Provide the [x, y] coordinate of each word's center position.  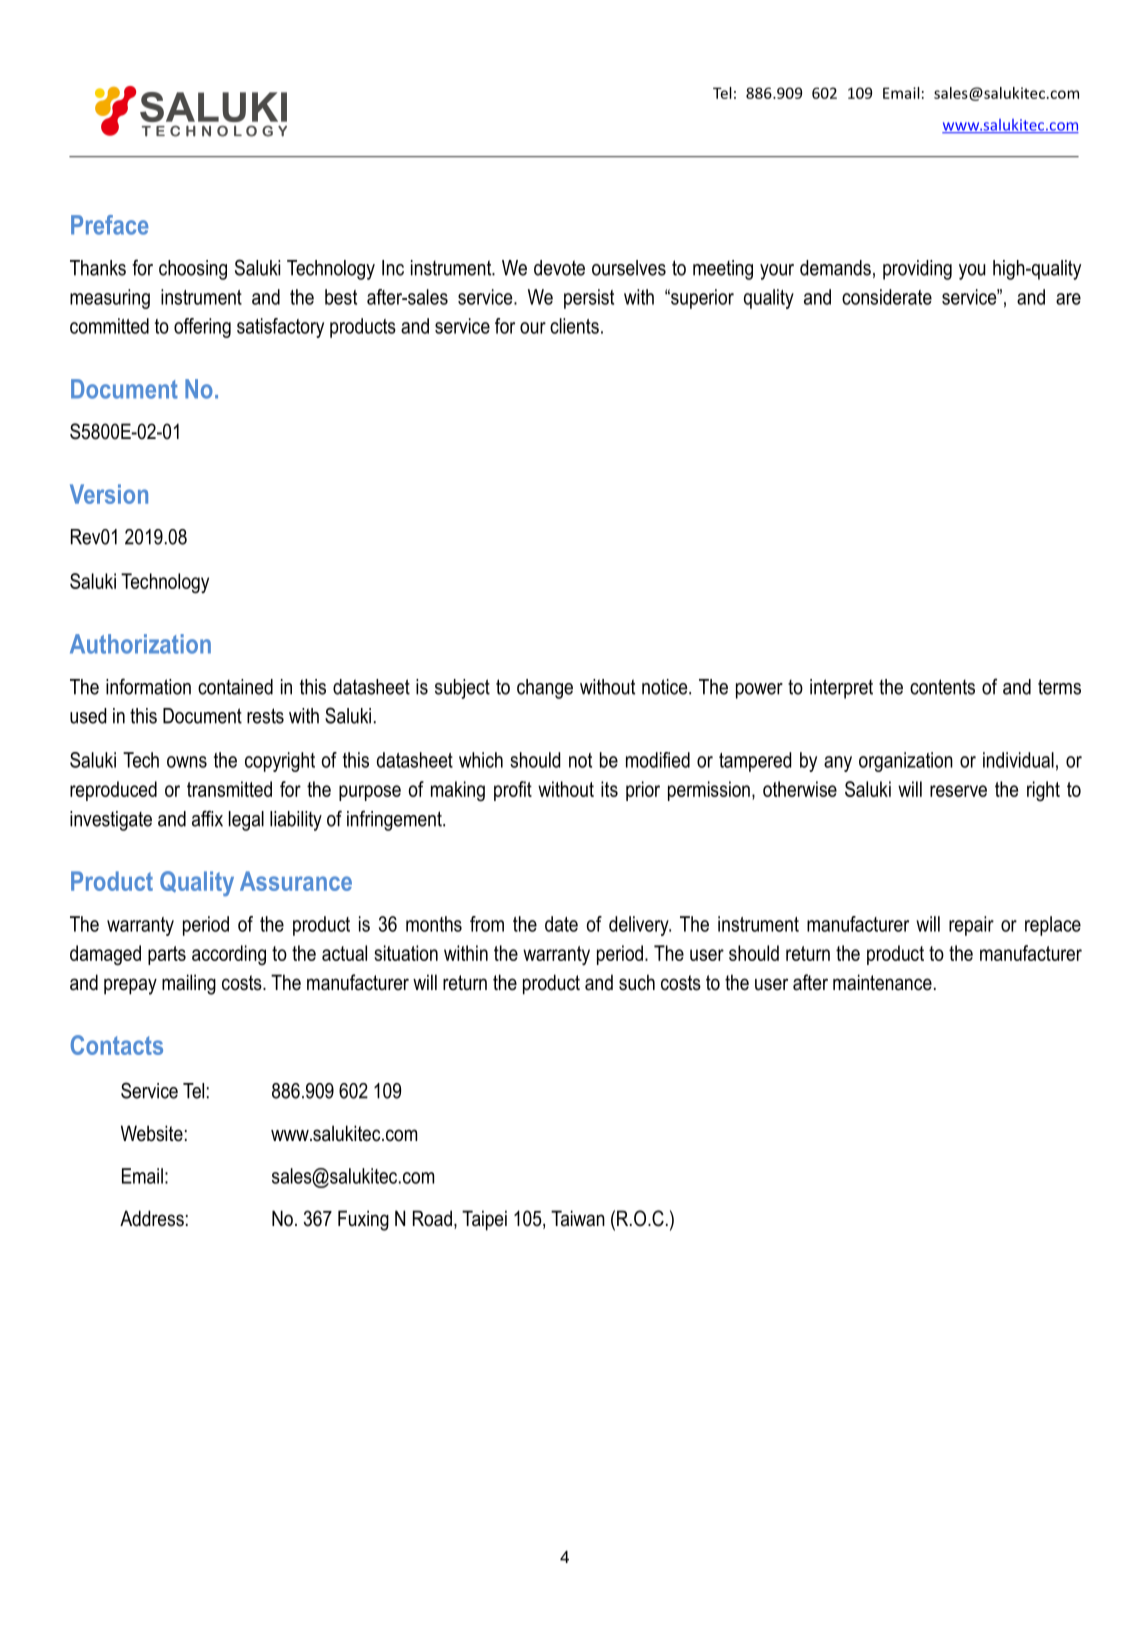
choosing [193, 270]
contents [942, 687]
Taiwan [578, 1218]
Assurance [296, 881]
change [545, 689]
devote [559, 268]
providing [917, 270]
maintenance [882, 982]
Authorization [140, 644]
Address [152, 1218]
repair [971, 926]
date [561, 924]
